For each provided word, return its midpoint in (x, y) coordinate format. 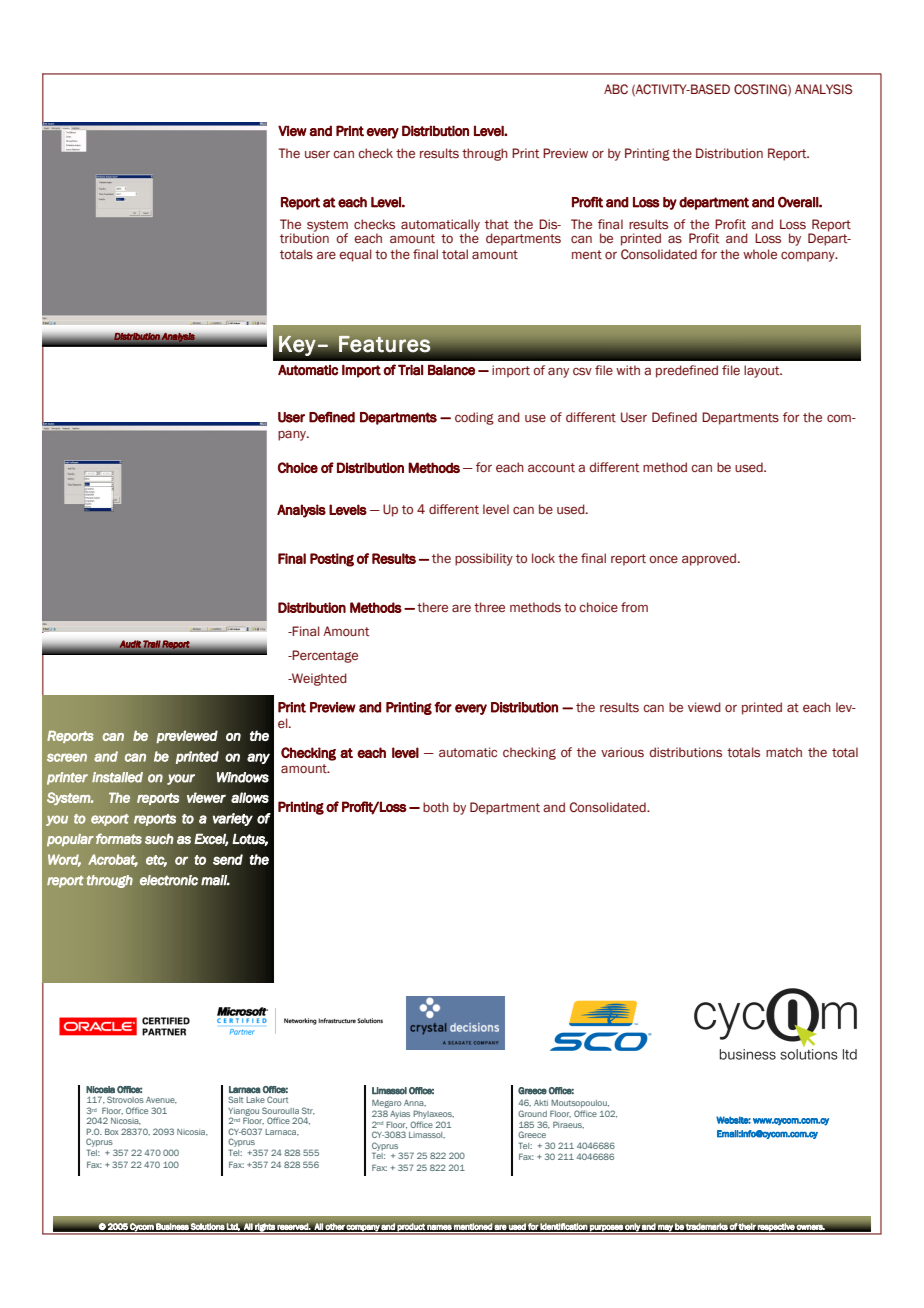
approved (710, 559)
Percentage (324, 656)
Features (384, 343)
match (784, 752)
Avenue (161, 1100)
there (432, 607)
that (497, 224)
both (436, 807)
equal (355, 255)
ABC (616, 89)
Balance (451, 370)
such (159, 839)
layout (763, 371)
